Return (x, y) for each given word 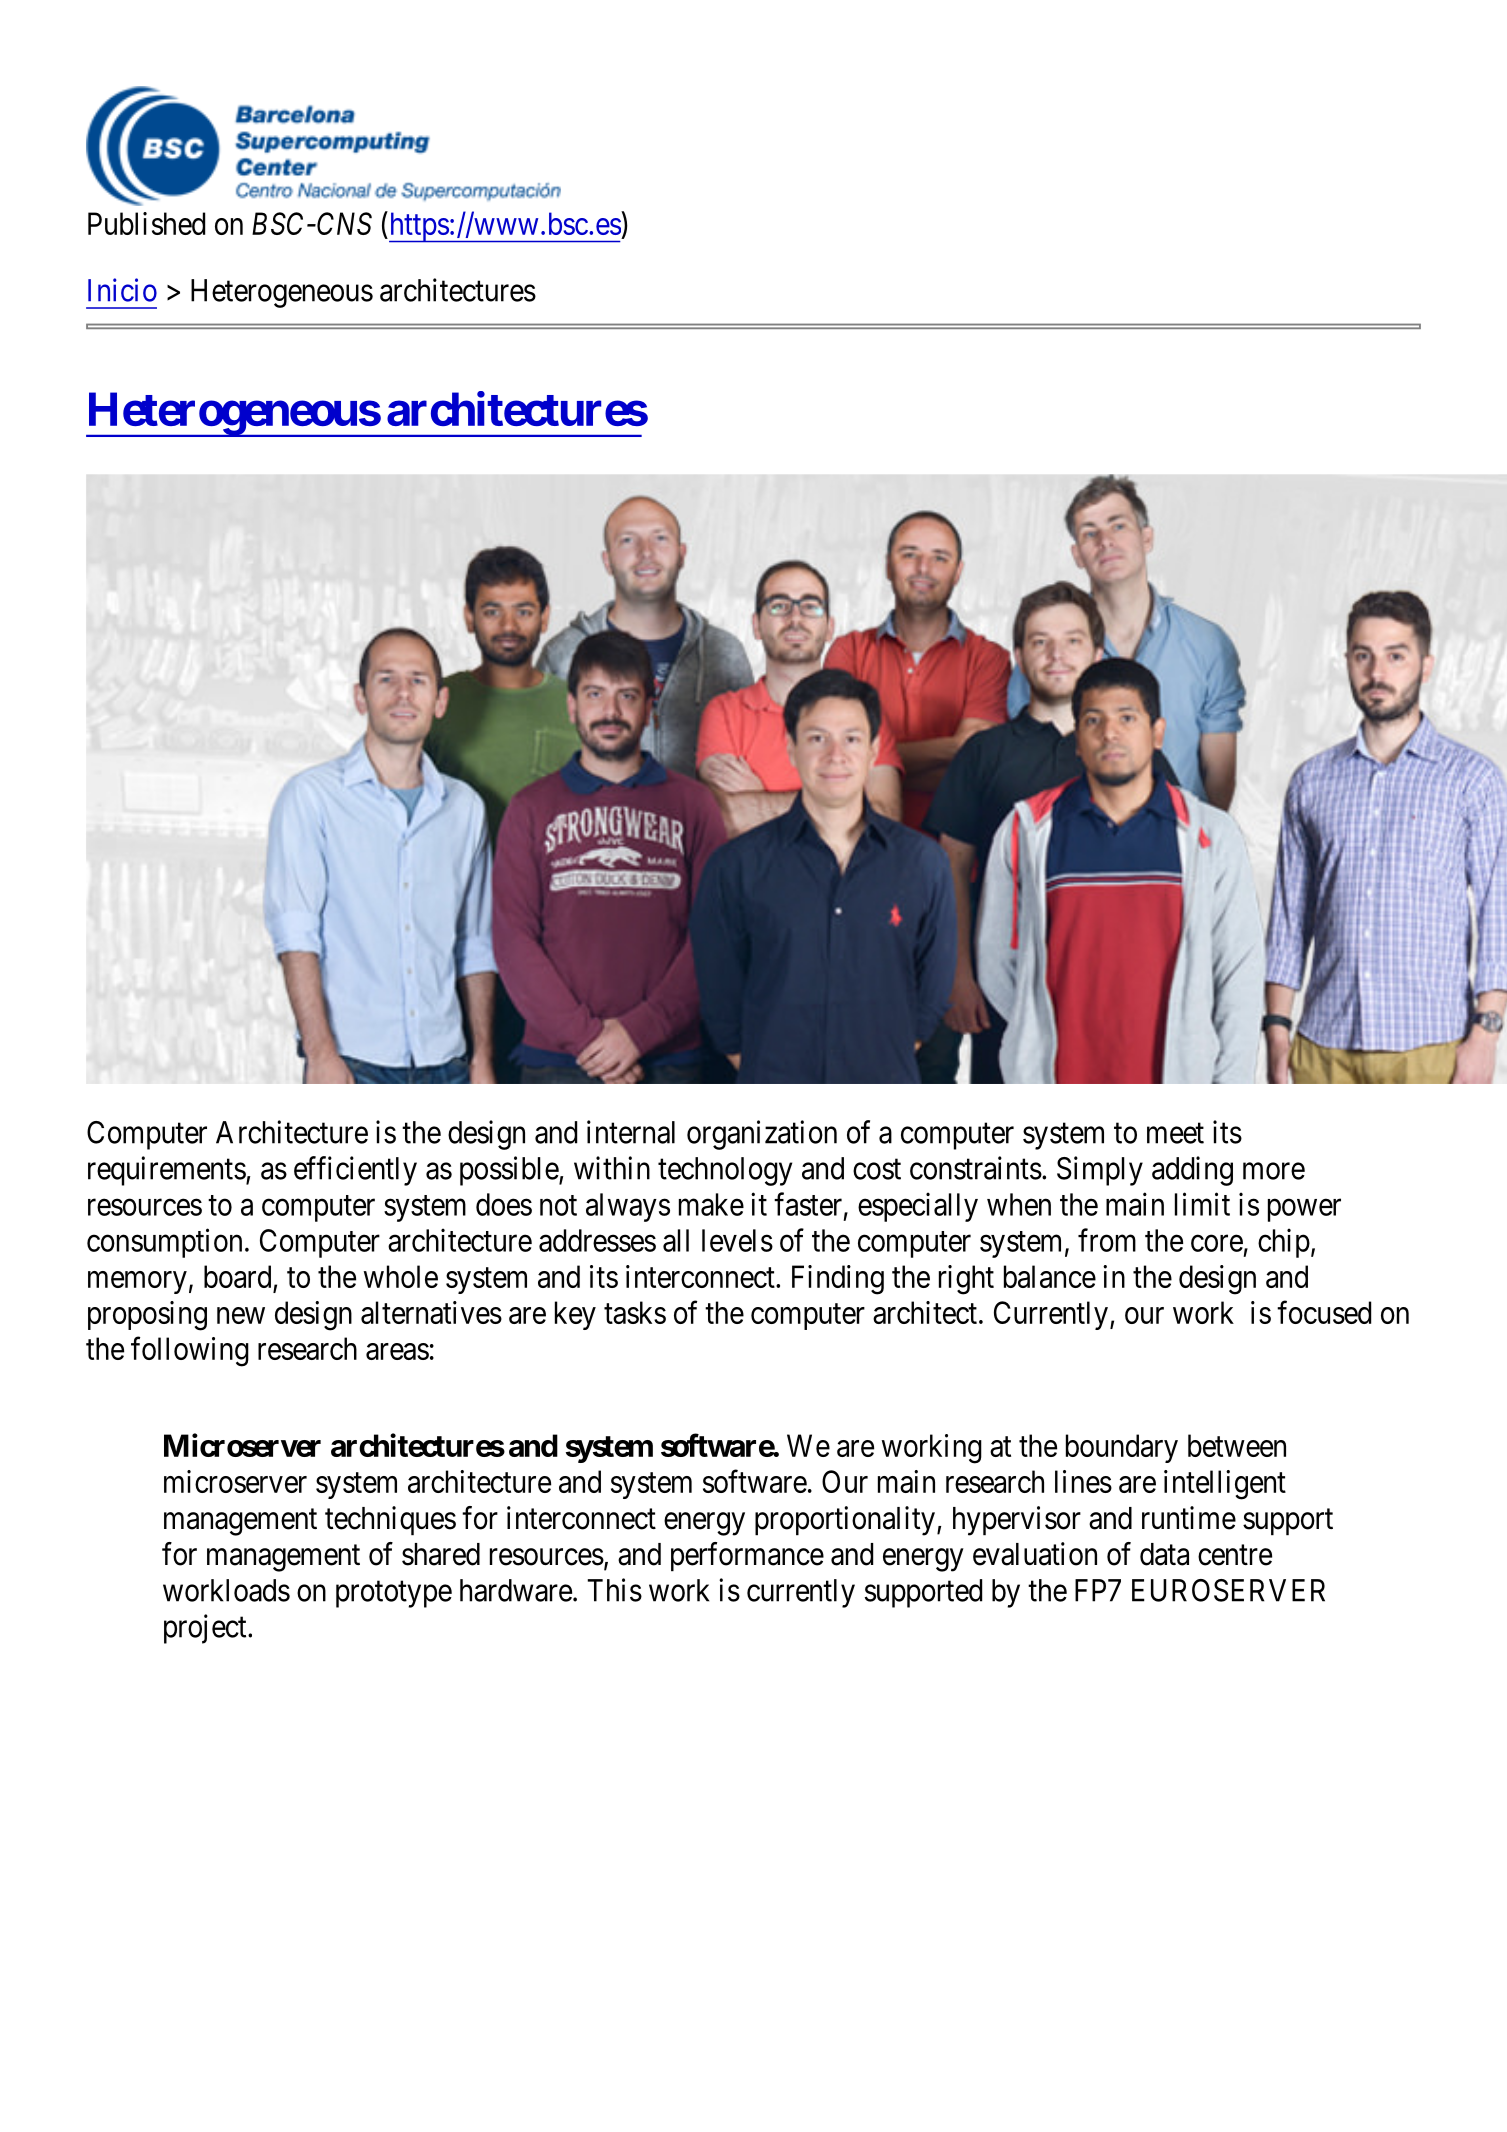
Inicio (122, 290)
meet (1175, 1133)
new (241, 1315)
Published (146, 223)
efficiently (355, 1171)
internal (631, 1132)
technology (725, 1171)
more (1274, 1171)
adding (1192, 1171)
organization (762, 1135)
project (206, 1629)
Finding (838, 1280)
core (1217, 1243)
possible (510, 1171)
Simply (1100, 1171)
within (612, 1168)
